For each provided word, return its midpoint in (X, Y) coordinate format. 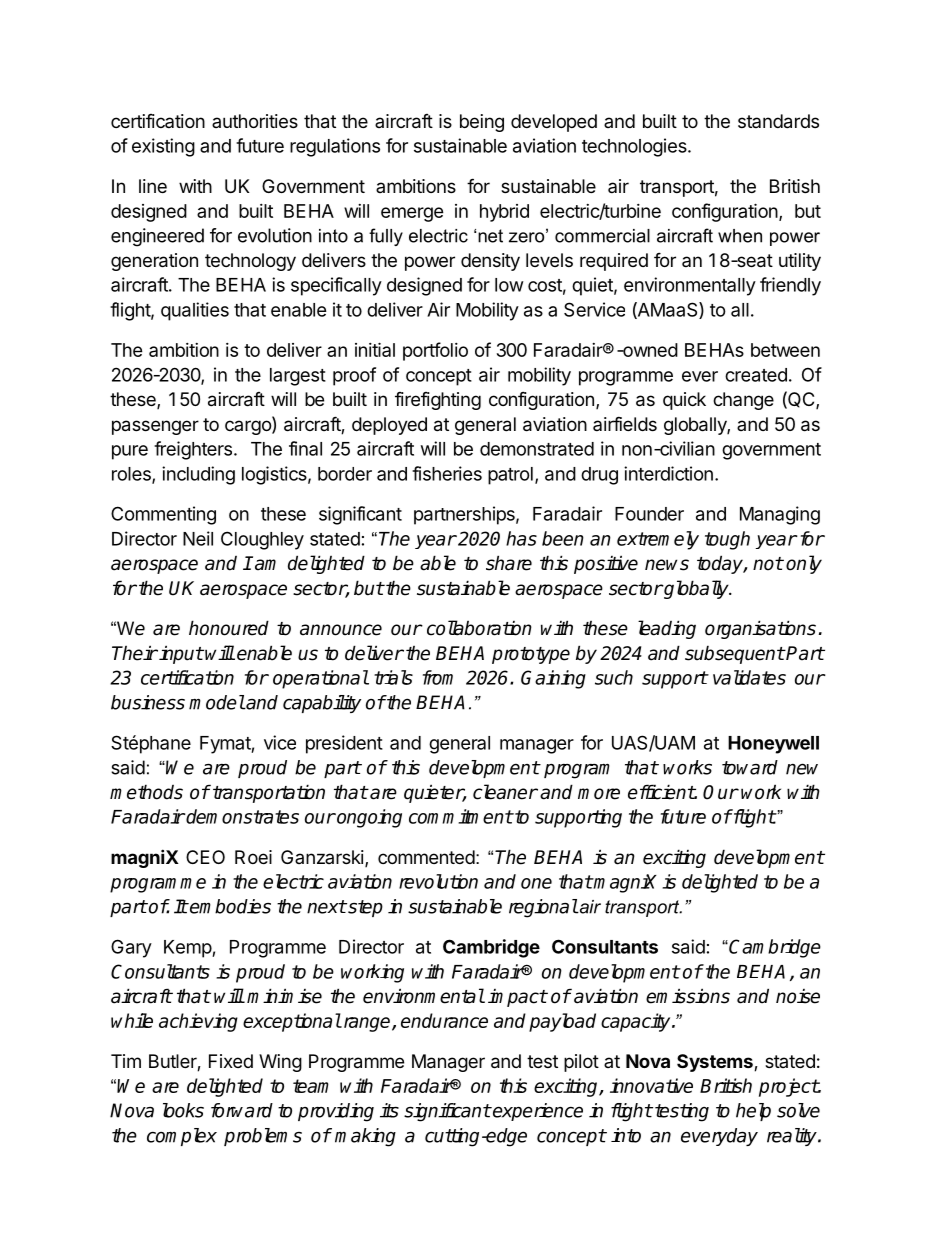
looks (183, 1110)
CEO (205, 857)
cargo (249, 427)
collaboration (479, 628)
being (482, 123)
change (743, 401)
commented (426, 857)
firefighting (438, 401)
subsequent (735, 654)
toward (750, 767)
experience (537, 1112)
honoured (229, 628)
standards (778, 121)
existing (163, 147)
